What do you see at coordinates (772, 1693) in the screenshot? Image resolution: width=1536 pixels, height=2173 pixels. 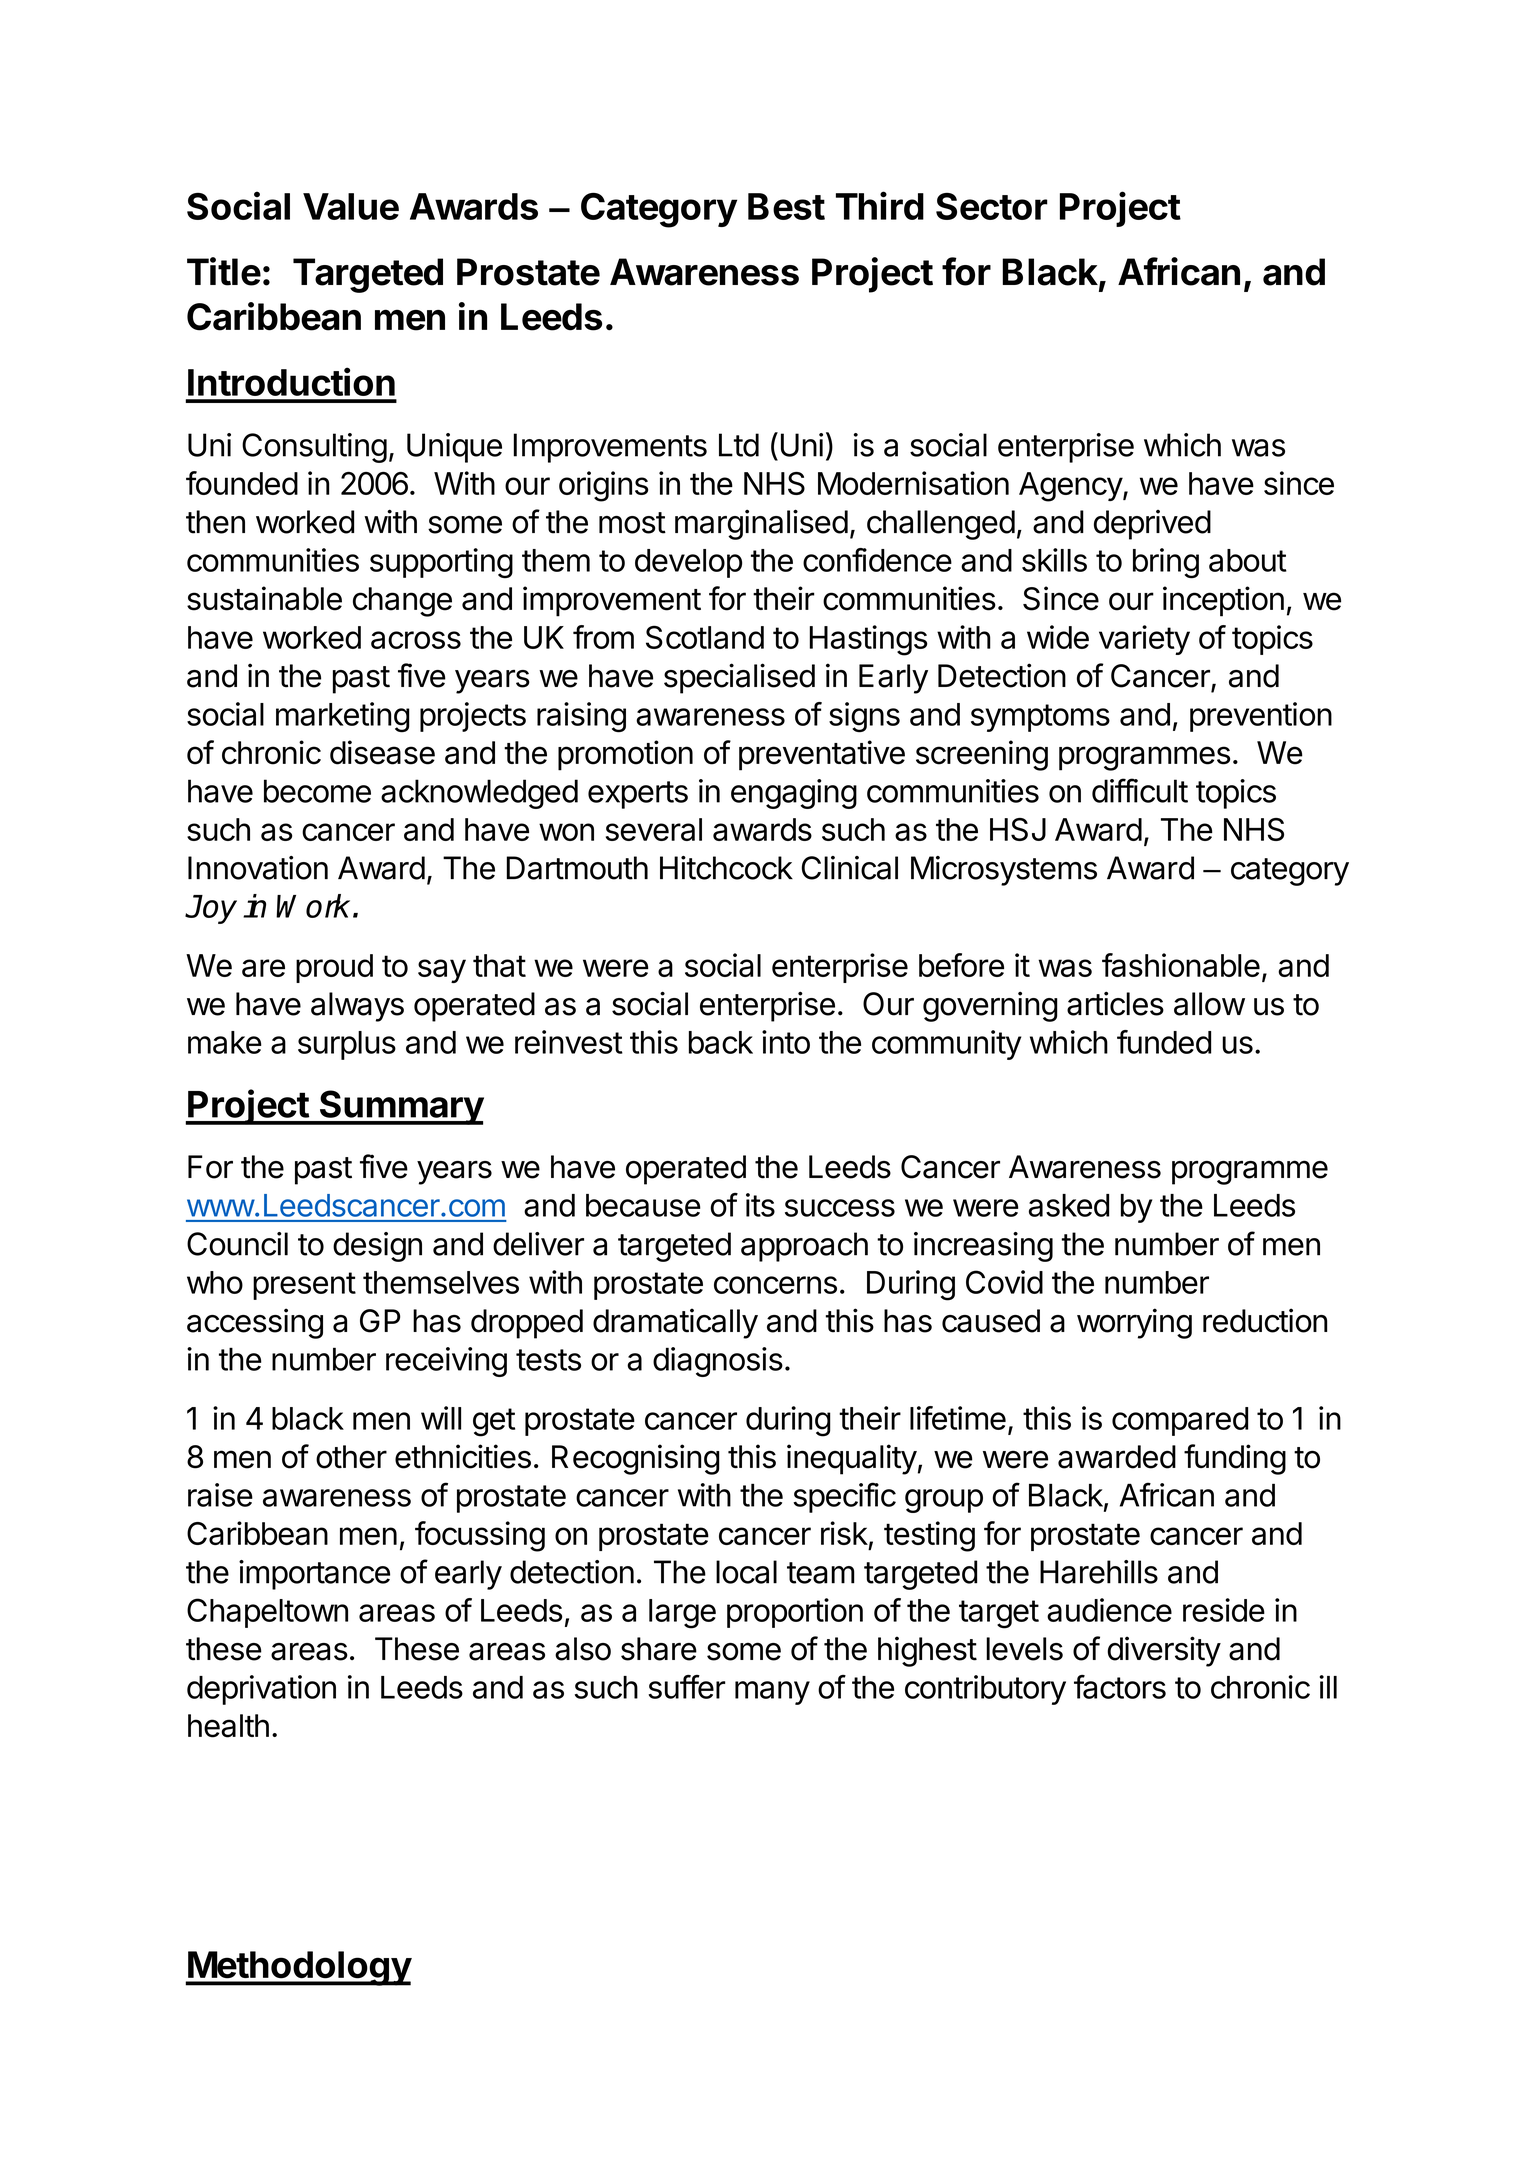 I see `many` at bounding box center [772, 1693].
